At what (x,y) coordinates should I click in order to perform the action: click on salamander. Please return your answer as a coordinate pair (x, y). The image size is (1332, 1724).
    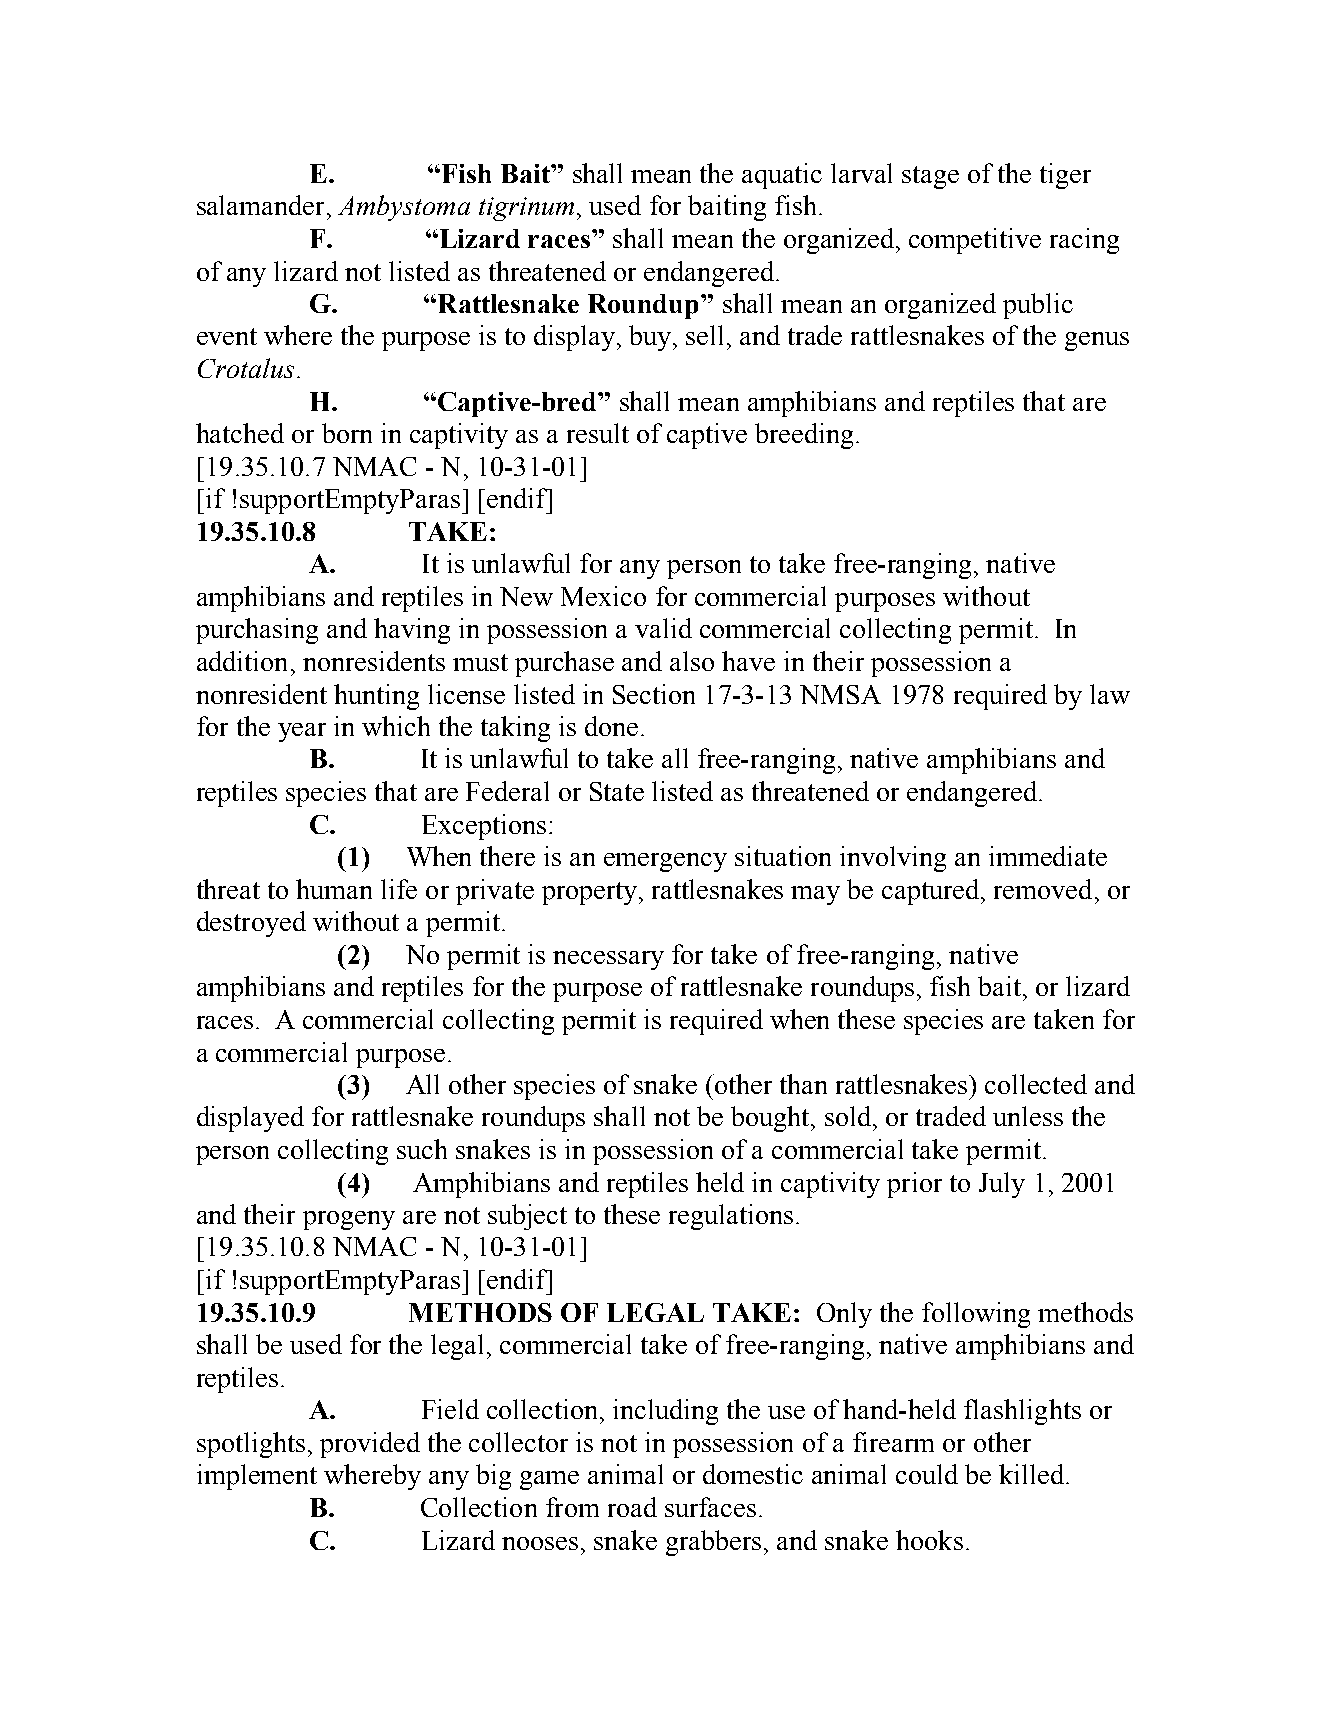
    Looking at the image, I should click on (260, 205).
